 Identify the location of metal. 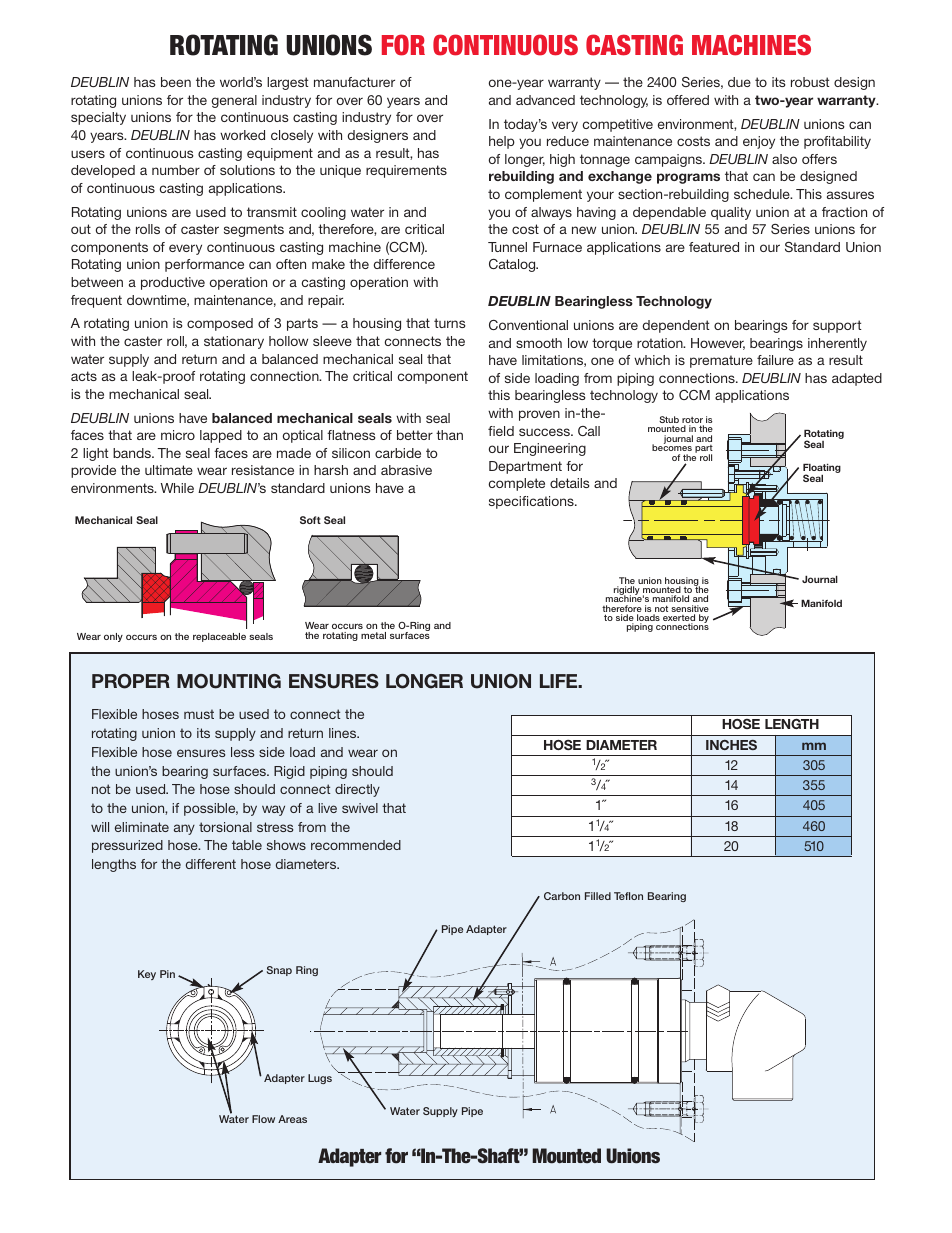
(373, 635).
